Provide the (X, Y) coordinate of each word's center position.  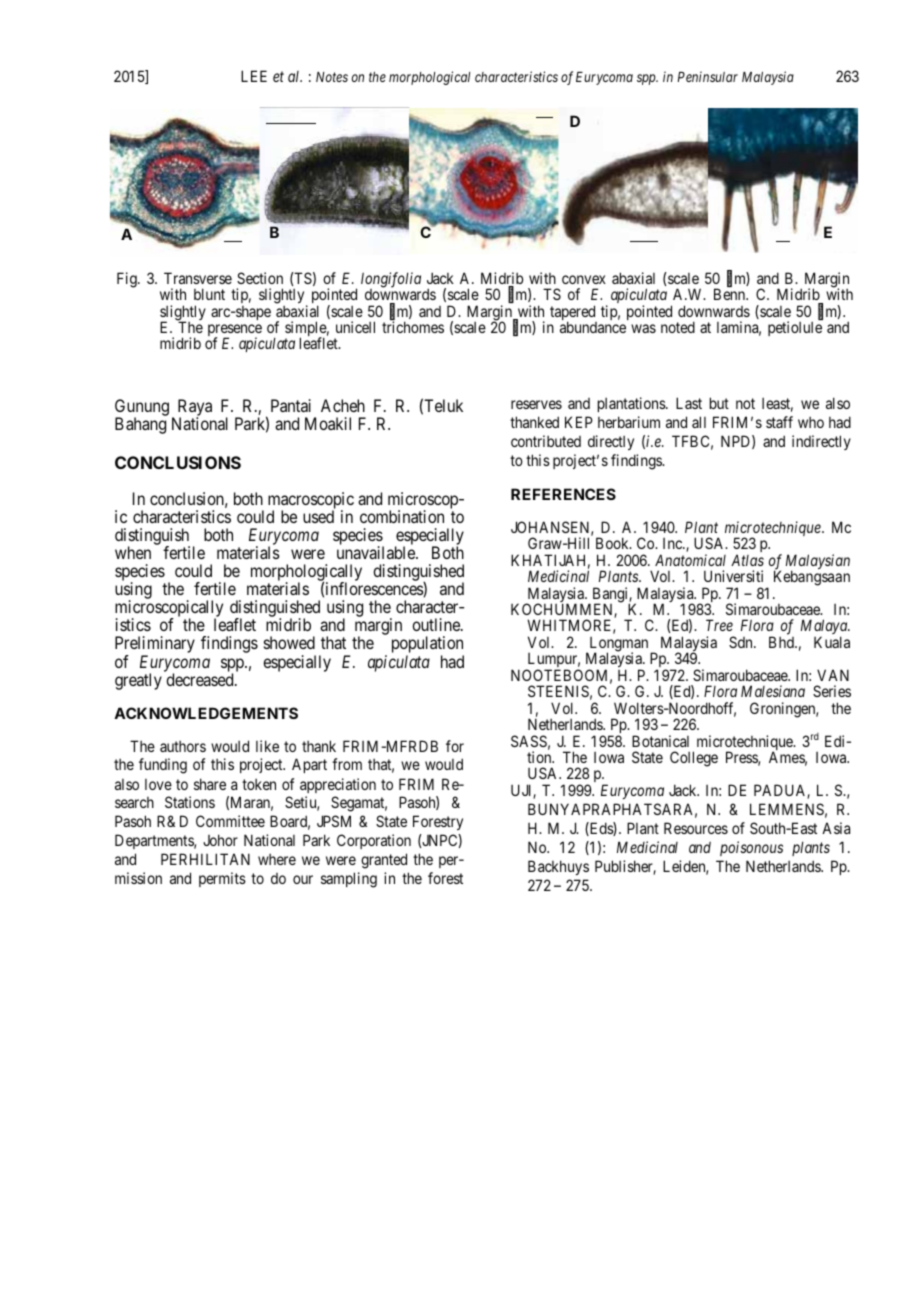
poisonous (751, 848)
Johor (220, 840)
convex (584, 279)
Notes (332, 77)
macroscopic (311, 501)
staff (779, 422)
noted (678, 327)
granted (384, 861)
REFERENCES (563, 494)
